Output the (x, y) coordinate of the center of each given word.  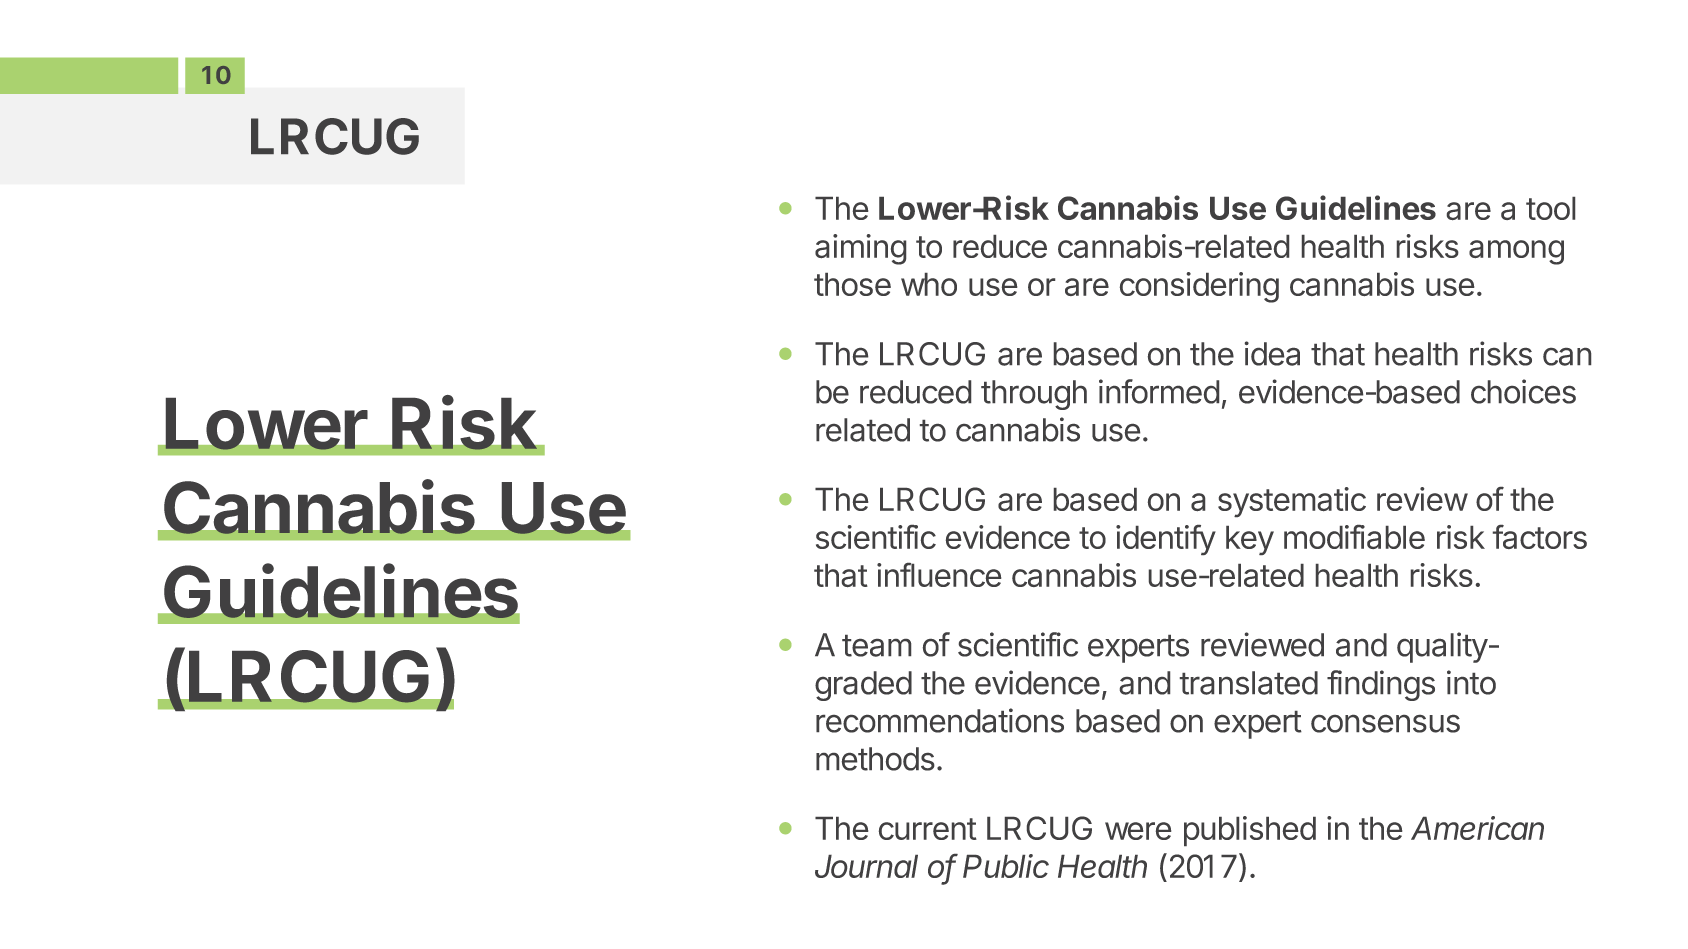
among (1516, 252)
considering (1199, 287)
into (1471, 682)
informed (1159, 391)
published (1250, 831)
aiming (860, 249)
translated (1249, 683)
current (928, 829)
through (1034, 395)
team (876, 646)
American (1477, 828)
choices (1523, 391)
